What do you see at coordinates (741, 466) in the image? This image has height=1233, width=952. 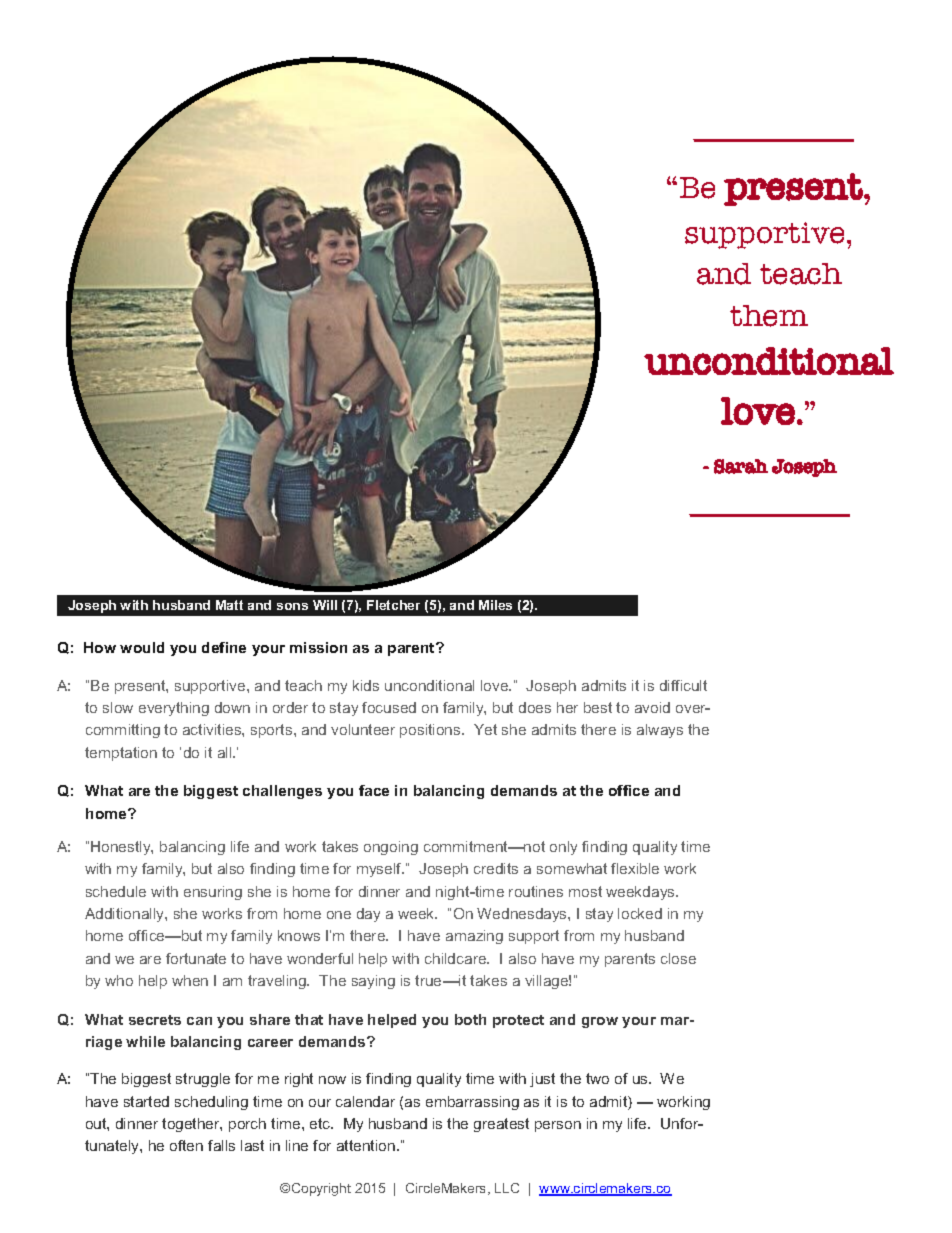 I see `Sarah` at bounding box center [741, 466].
